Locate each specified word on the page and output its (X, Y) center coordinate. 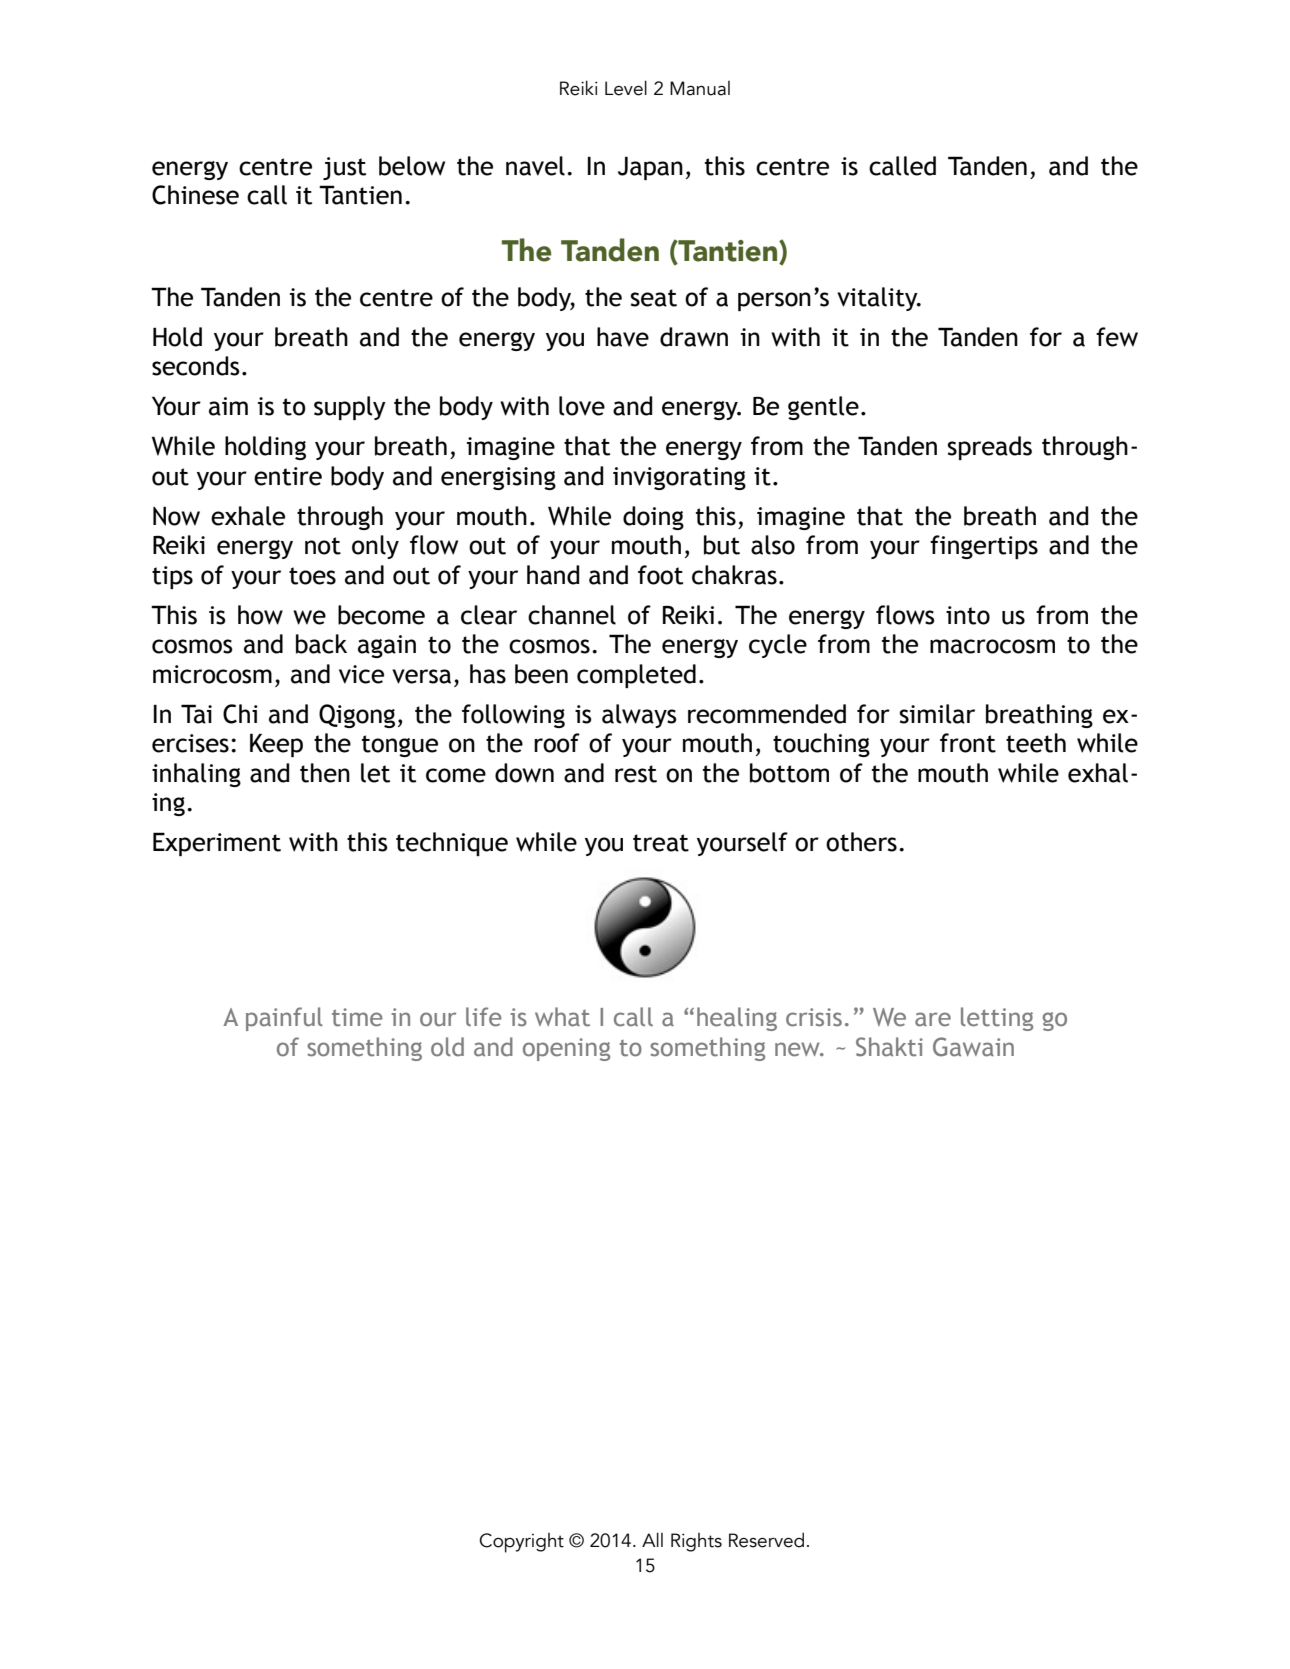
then (325, 773)
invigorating (679, 478)
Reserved (766, 1540)
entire (288, 476)
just (344, 168)
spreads (990, 448)
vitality (878, 299)
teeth (1036, 743)
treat (661, 843)
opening (566, 1049)
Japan (650, 168)
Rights (696, 1542)
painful (284, 1019)
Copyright (521, 1543)
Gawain (973, 1047)
